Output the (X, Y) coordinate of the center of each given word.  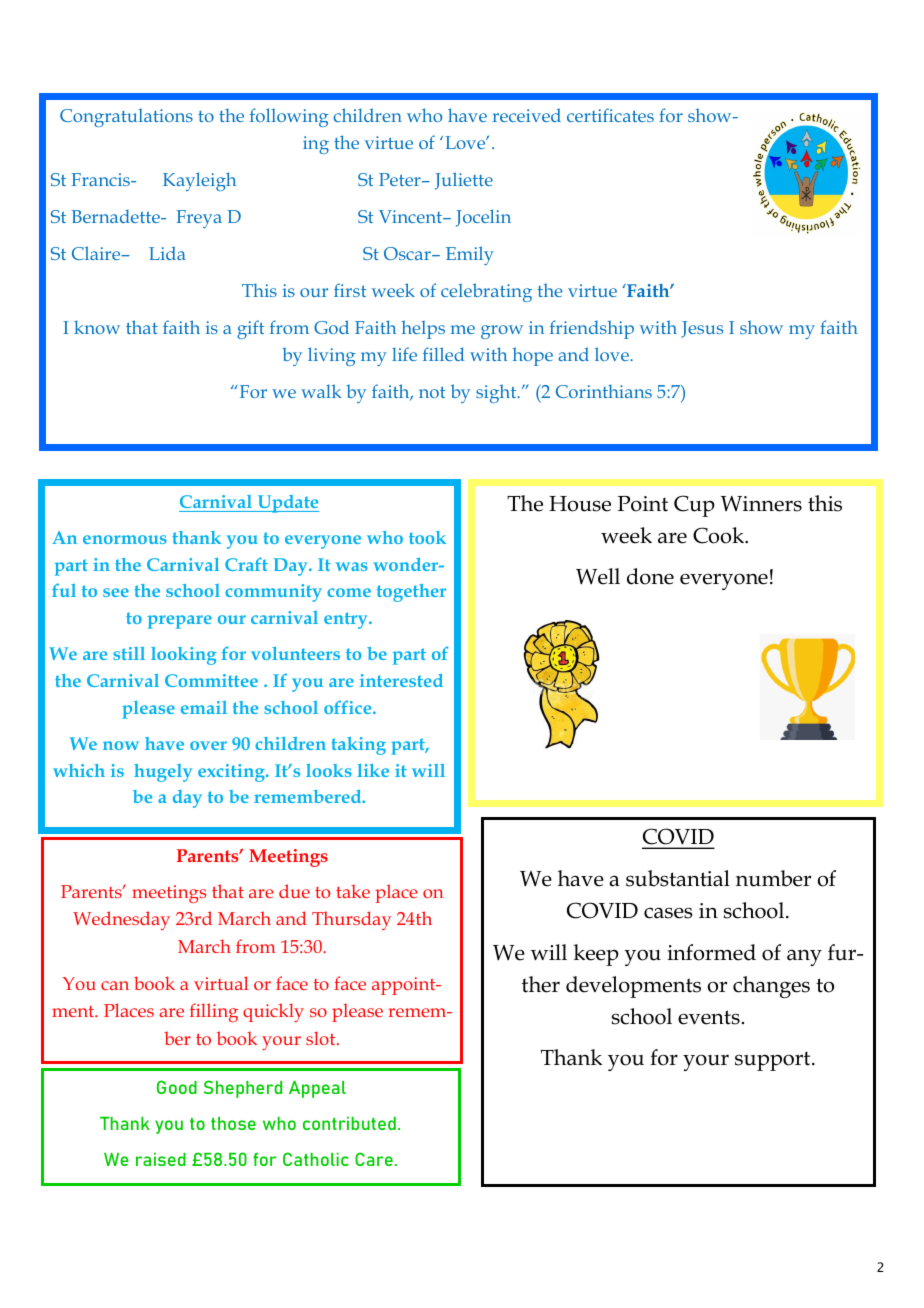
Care (374, 1159)
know (97, 327)
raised (161, 1159)
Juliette (464, 181)
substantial (678, 878)
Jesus (702, 329)
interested (401, 680)
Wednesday (121, 920)
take (353, 891)
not (432, 392)
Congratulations (126, 117)
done (650, 576)
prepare (180, 622)
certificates (610, 115)
